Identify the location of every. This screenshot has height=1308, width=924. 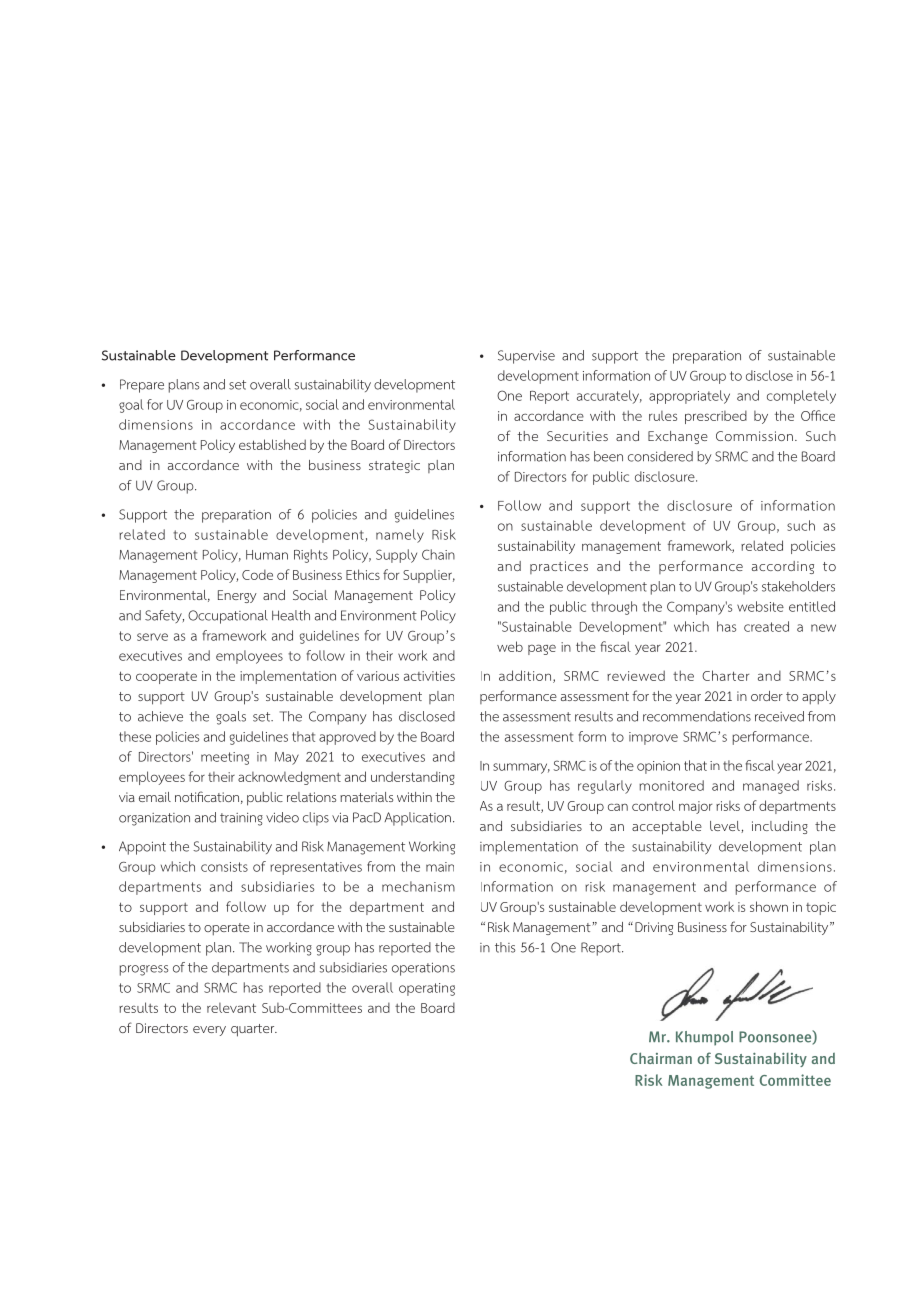
(209, 1031).
